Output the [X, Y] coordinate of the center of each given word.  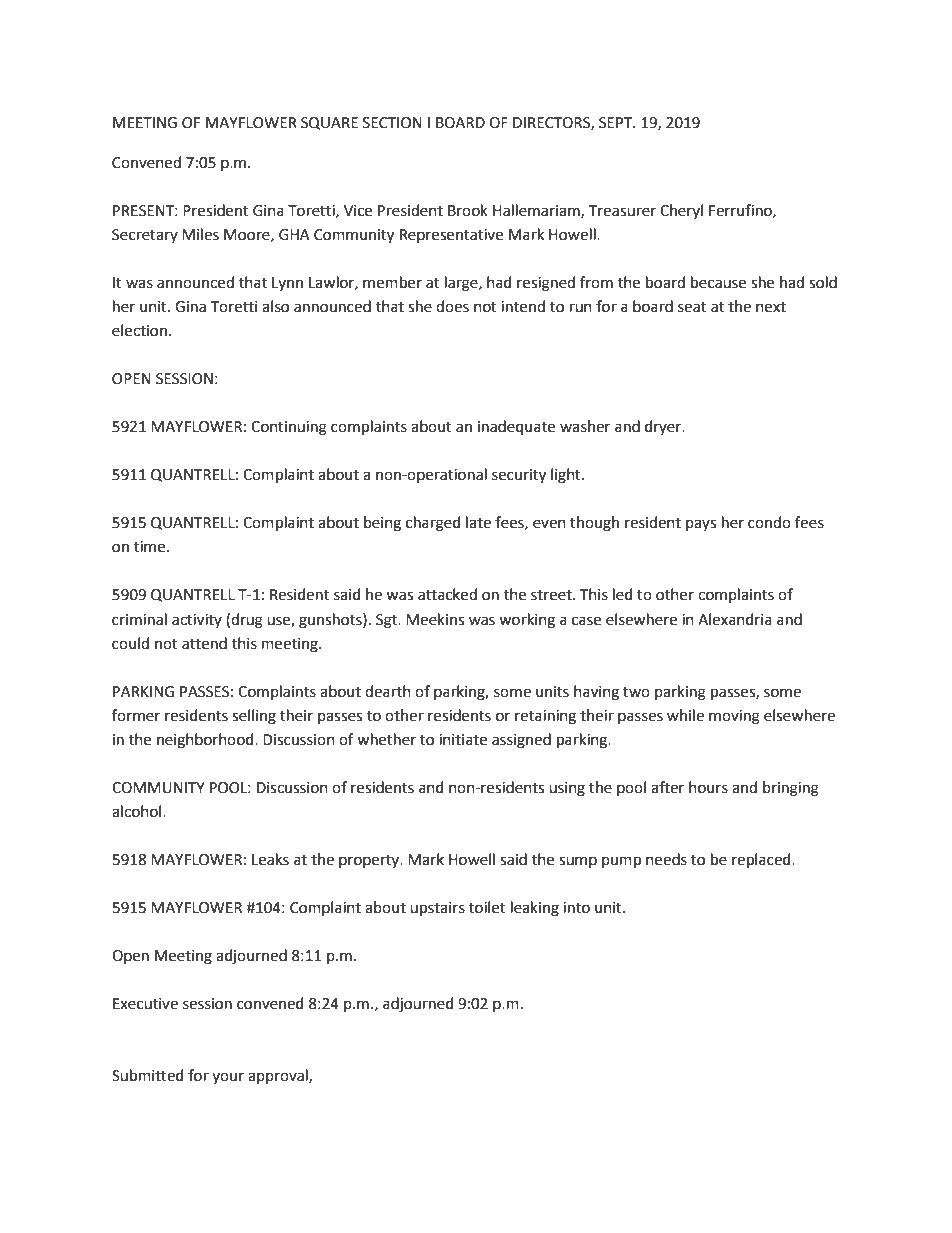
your [228, 1078]
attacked [447, 594]
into [576, 908]
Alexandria [735, 619]
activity [197, 621]
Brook [468, 210]
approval [279, 1076]
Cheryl [681, 211]
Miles [200, 234]
